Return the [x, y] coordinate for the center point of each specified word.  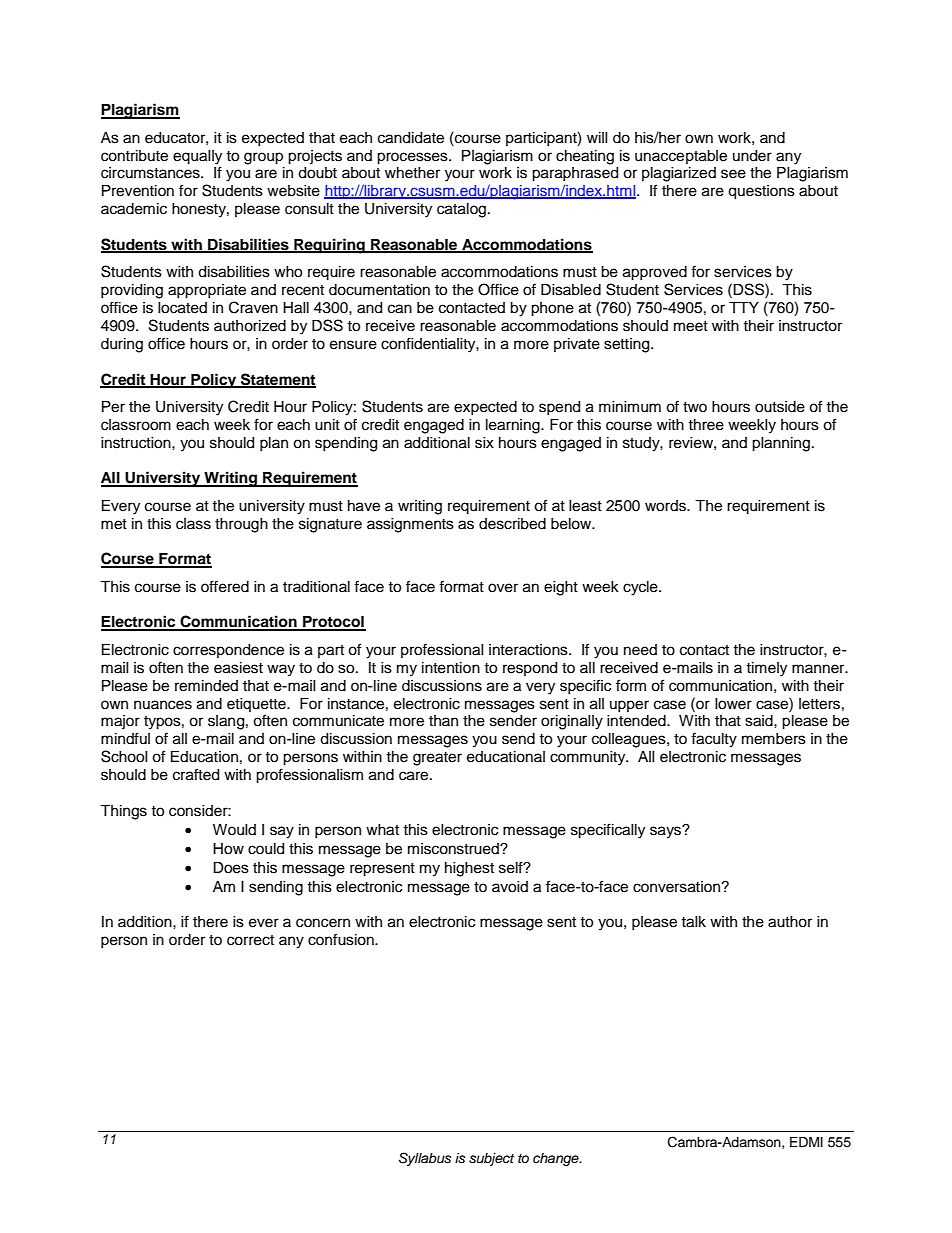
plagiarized [679, 174]
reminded [206, 686]
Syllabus [425, 1159]
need [640, 650]
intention [451, 668]
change [557, 1159]
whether [412, 173]
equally [197, 157]
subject [491, 1159]
